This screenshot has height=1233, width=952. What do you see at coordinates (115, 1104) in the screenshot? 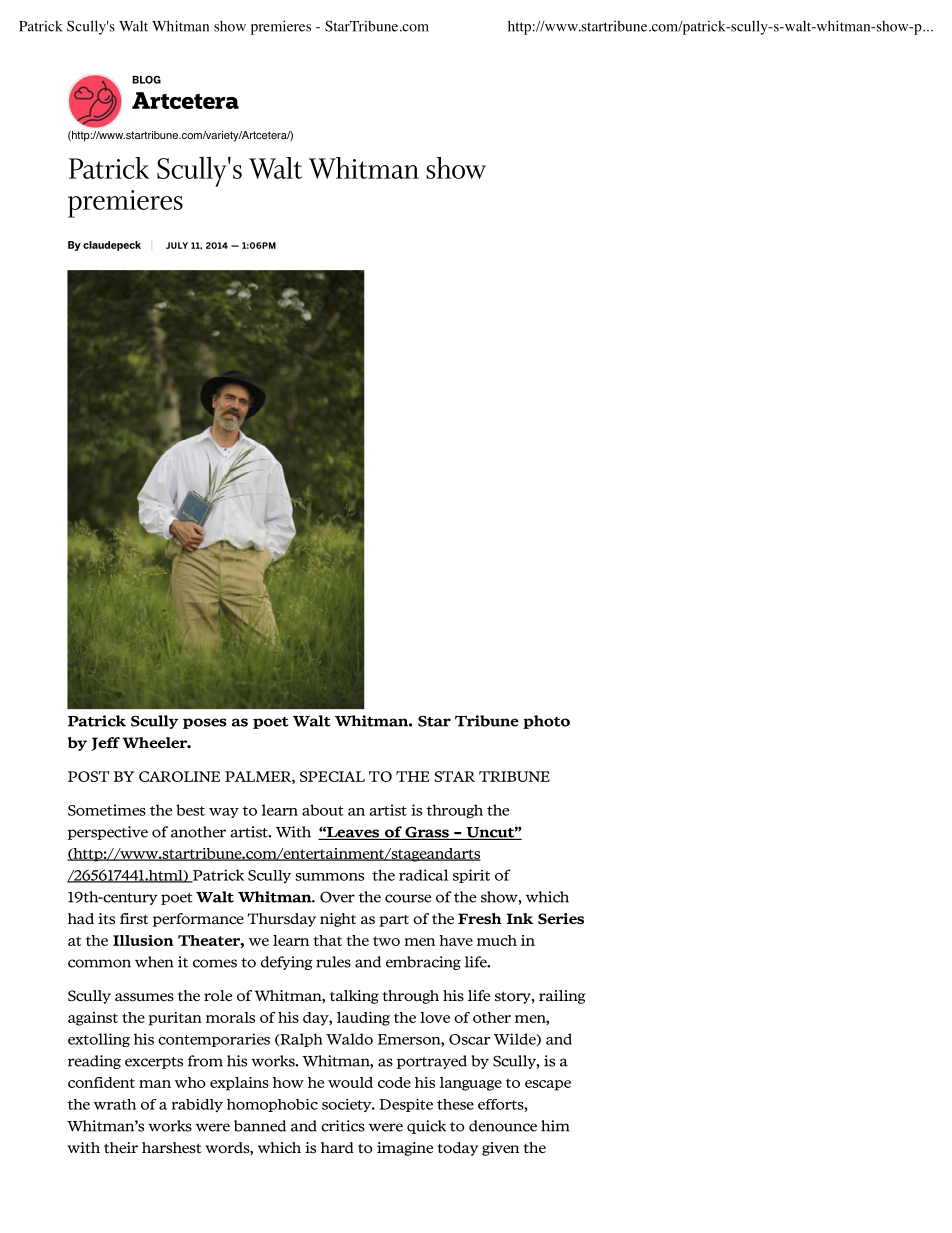
I see `wrath` at bounding box center [115, 1104].
